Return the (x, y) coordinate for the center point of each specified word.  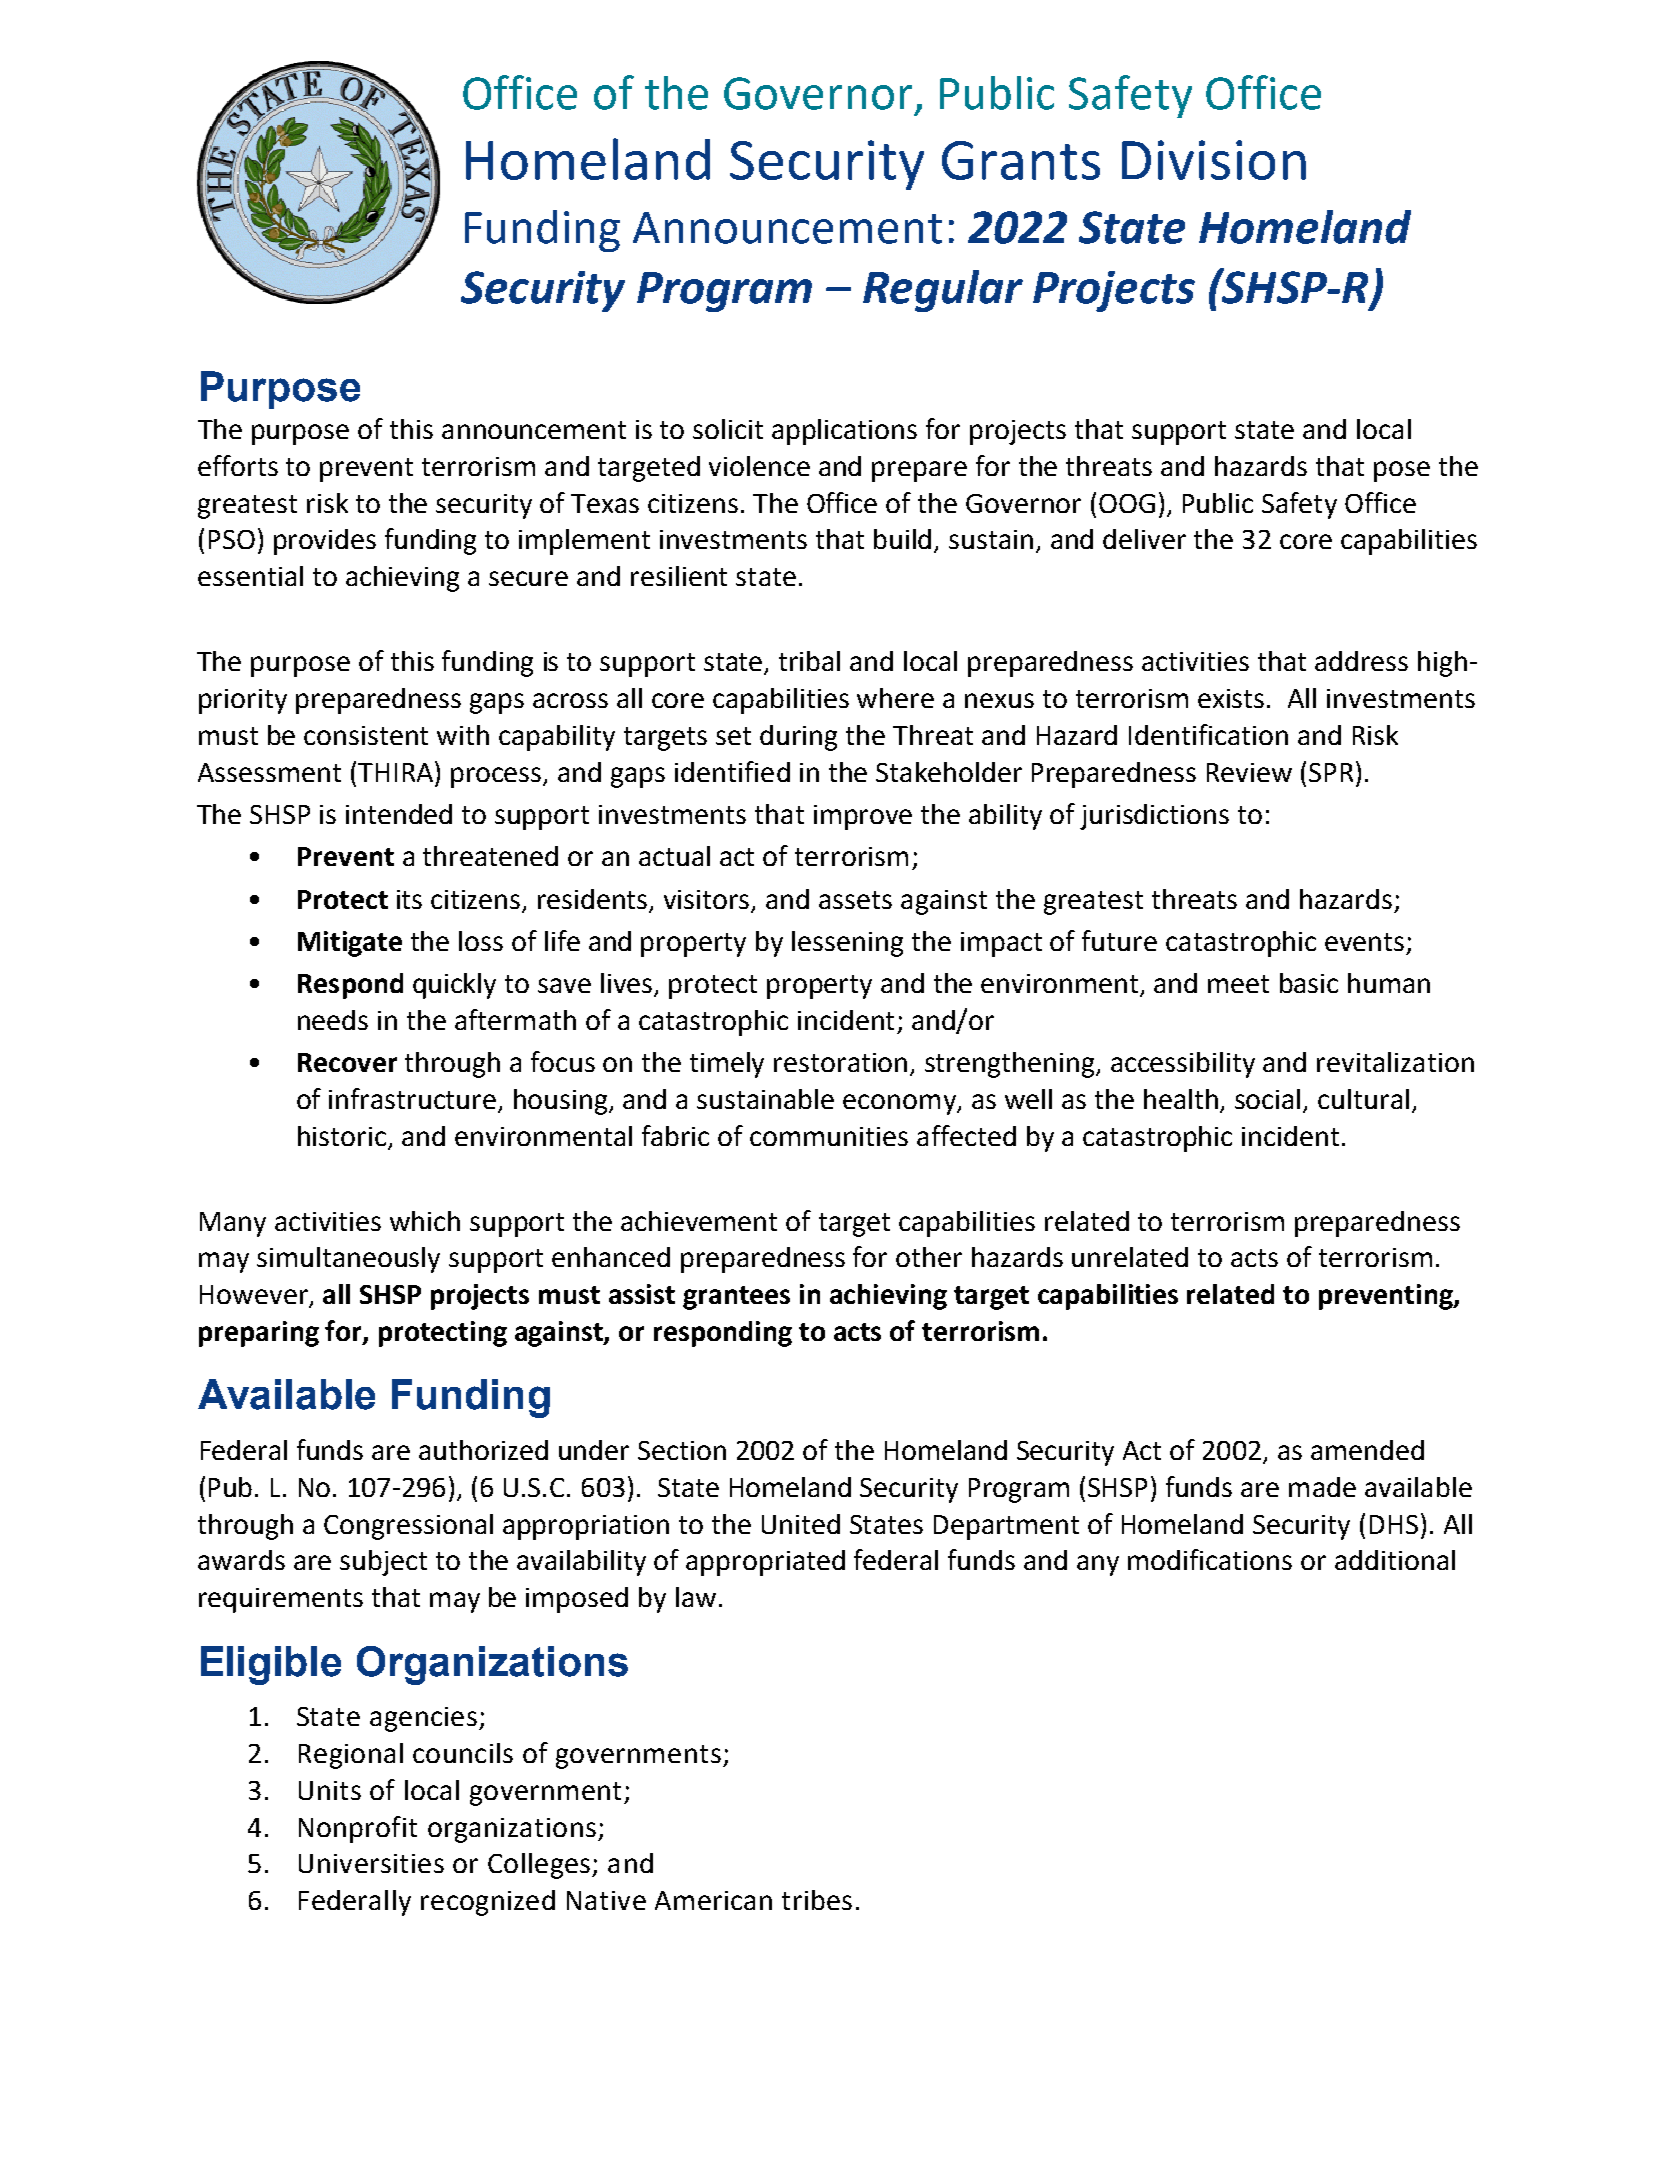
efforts (238, 465)
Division (1214, 160)
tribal (809, 661)
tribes (817, 1900)
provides (325, 542)
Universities (371, 1863)
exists (1231, 698)
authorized (483, 1450)
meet (1238, 984)
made (1322, 1487)
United (801, 1524)
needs (333, 1020)
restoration (840, 1062)
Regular (943, 291)
